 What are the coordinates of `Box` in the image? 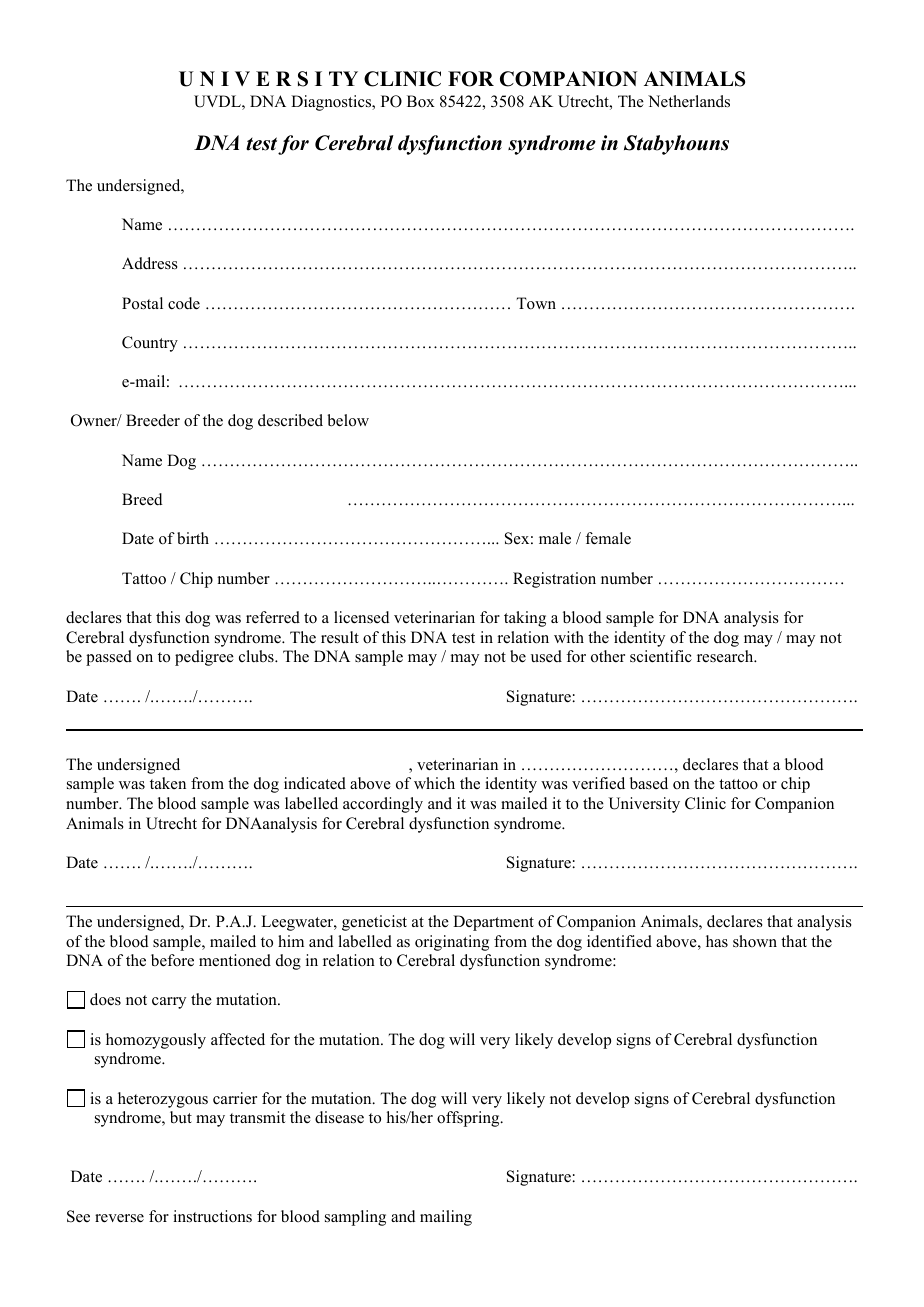 It's located at (421, 101).
